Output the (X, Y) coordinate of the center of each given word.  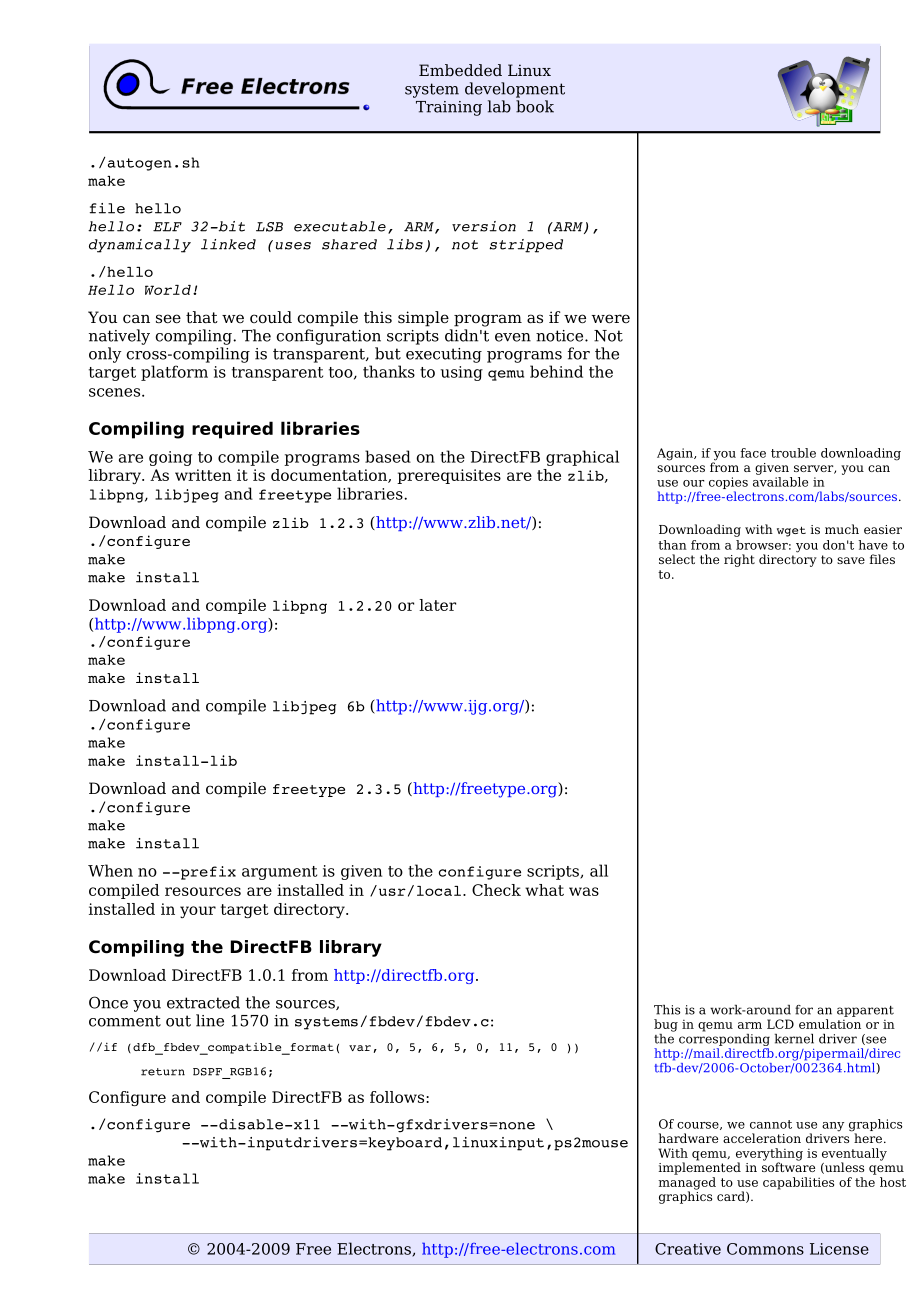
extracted (203, 1002)
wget (791, 531)
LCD (780, 1024)
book (535, 106)
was (584, 891)
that (202, 317)
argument (279, 873)
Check (496, 890)
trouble (793, 453)
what (544, 890)
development (515, 90)
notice (561, 336)
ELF (167, 227)
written (203, 475)
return (163, 1072)
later (437, 605)
